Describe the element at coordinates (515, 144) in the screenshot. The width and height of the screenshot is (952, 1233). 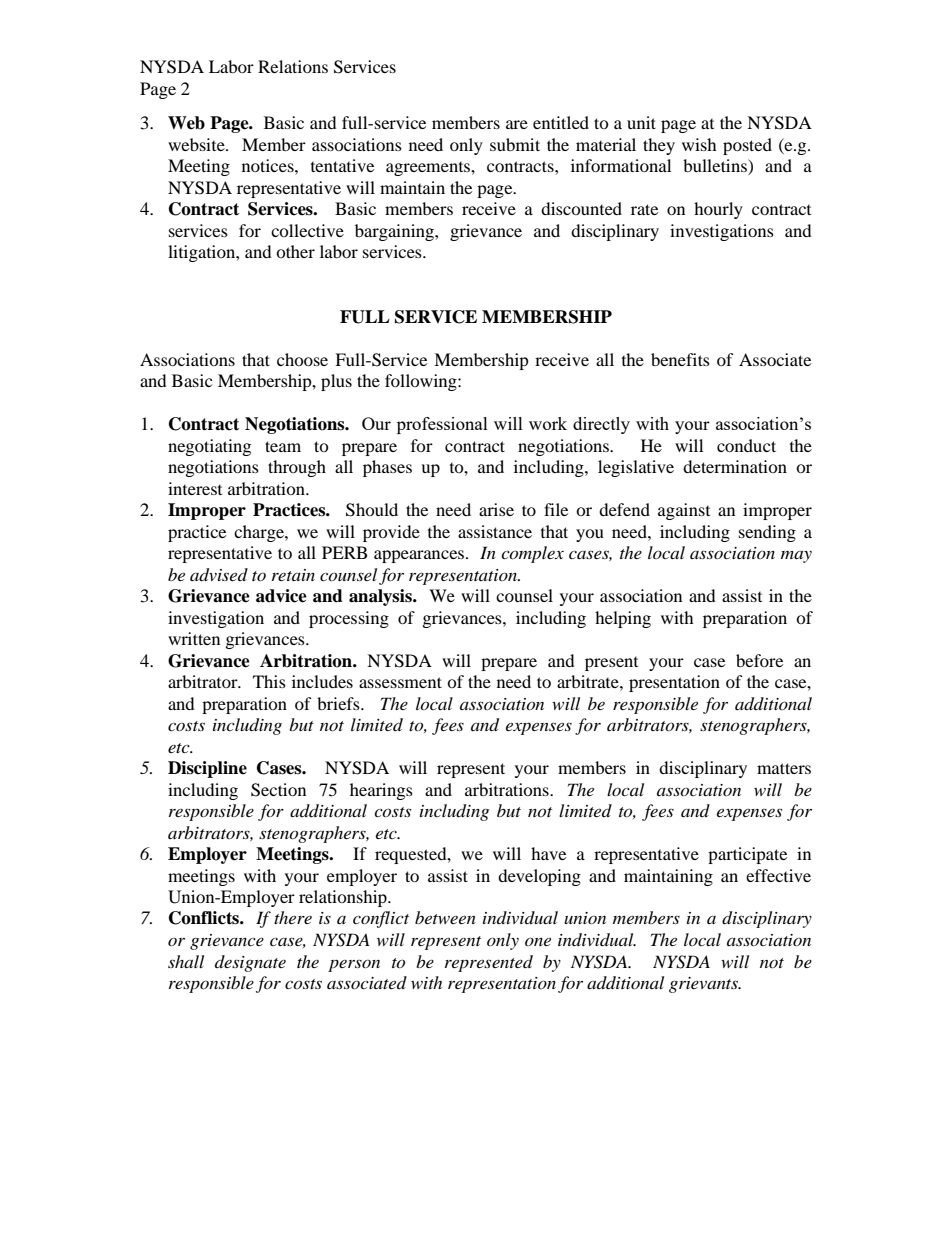
I see `submit` at that location.
